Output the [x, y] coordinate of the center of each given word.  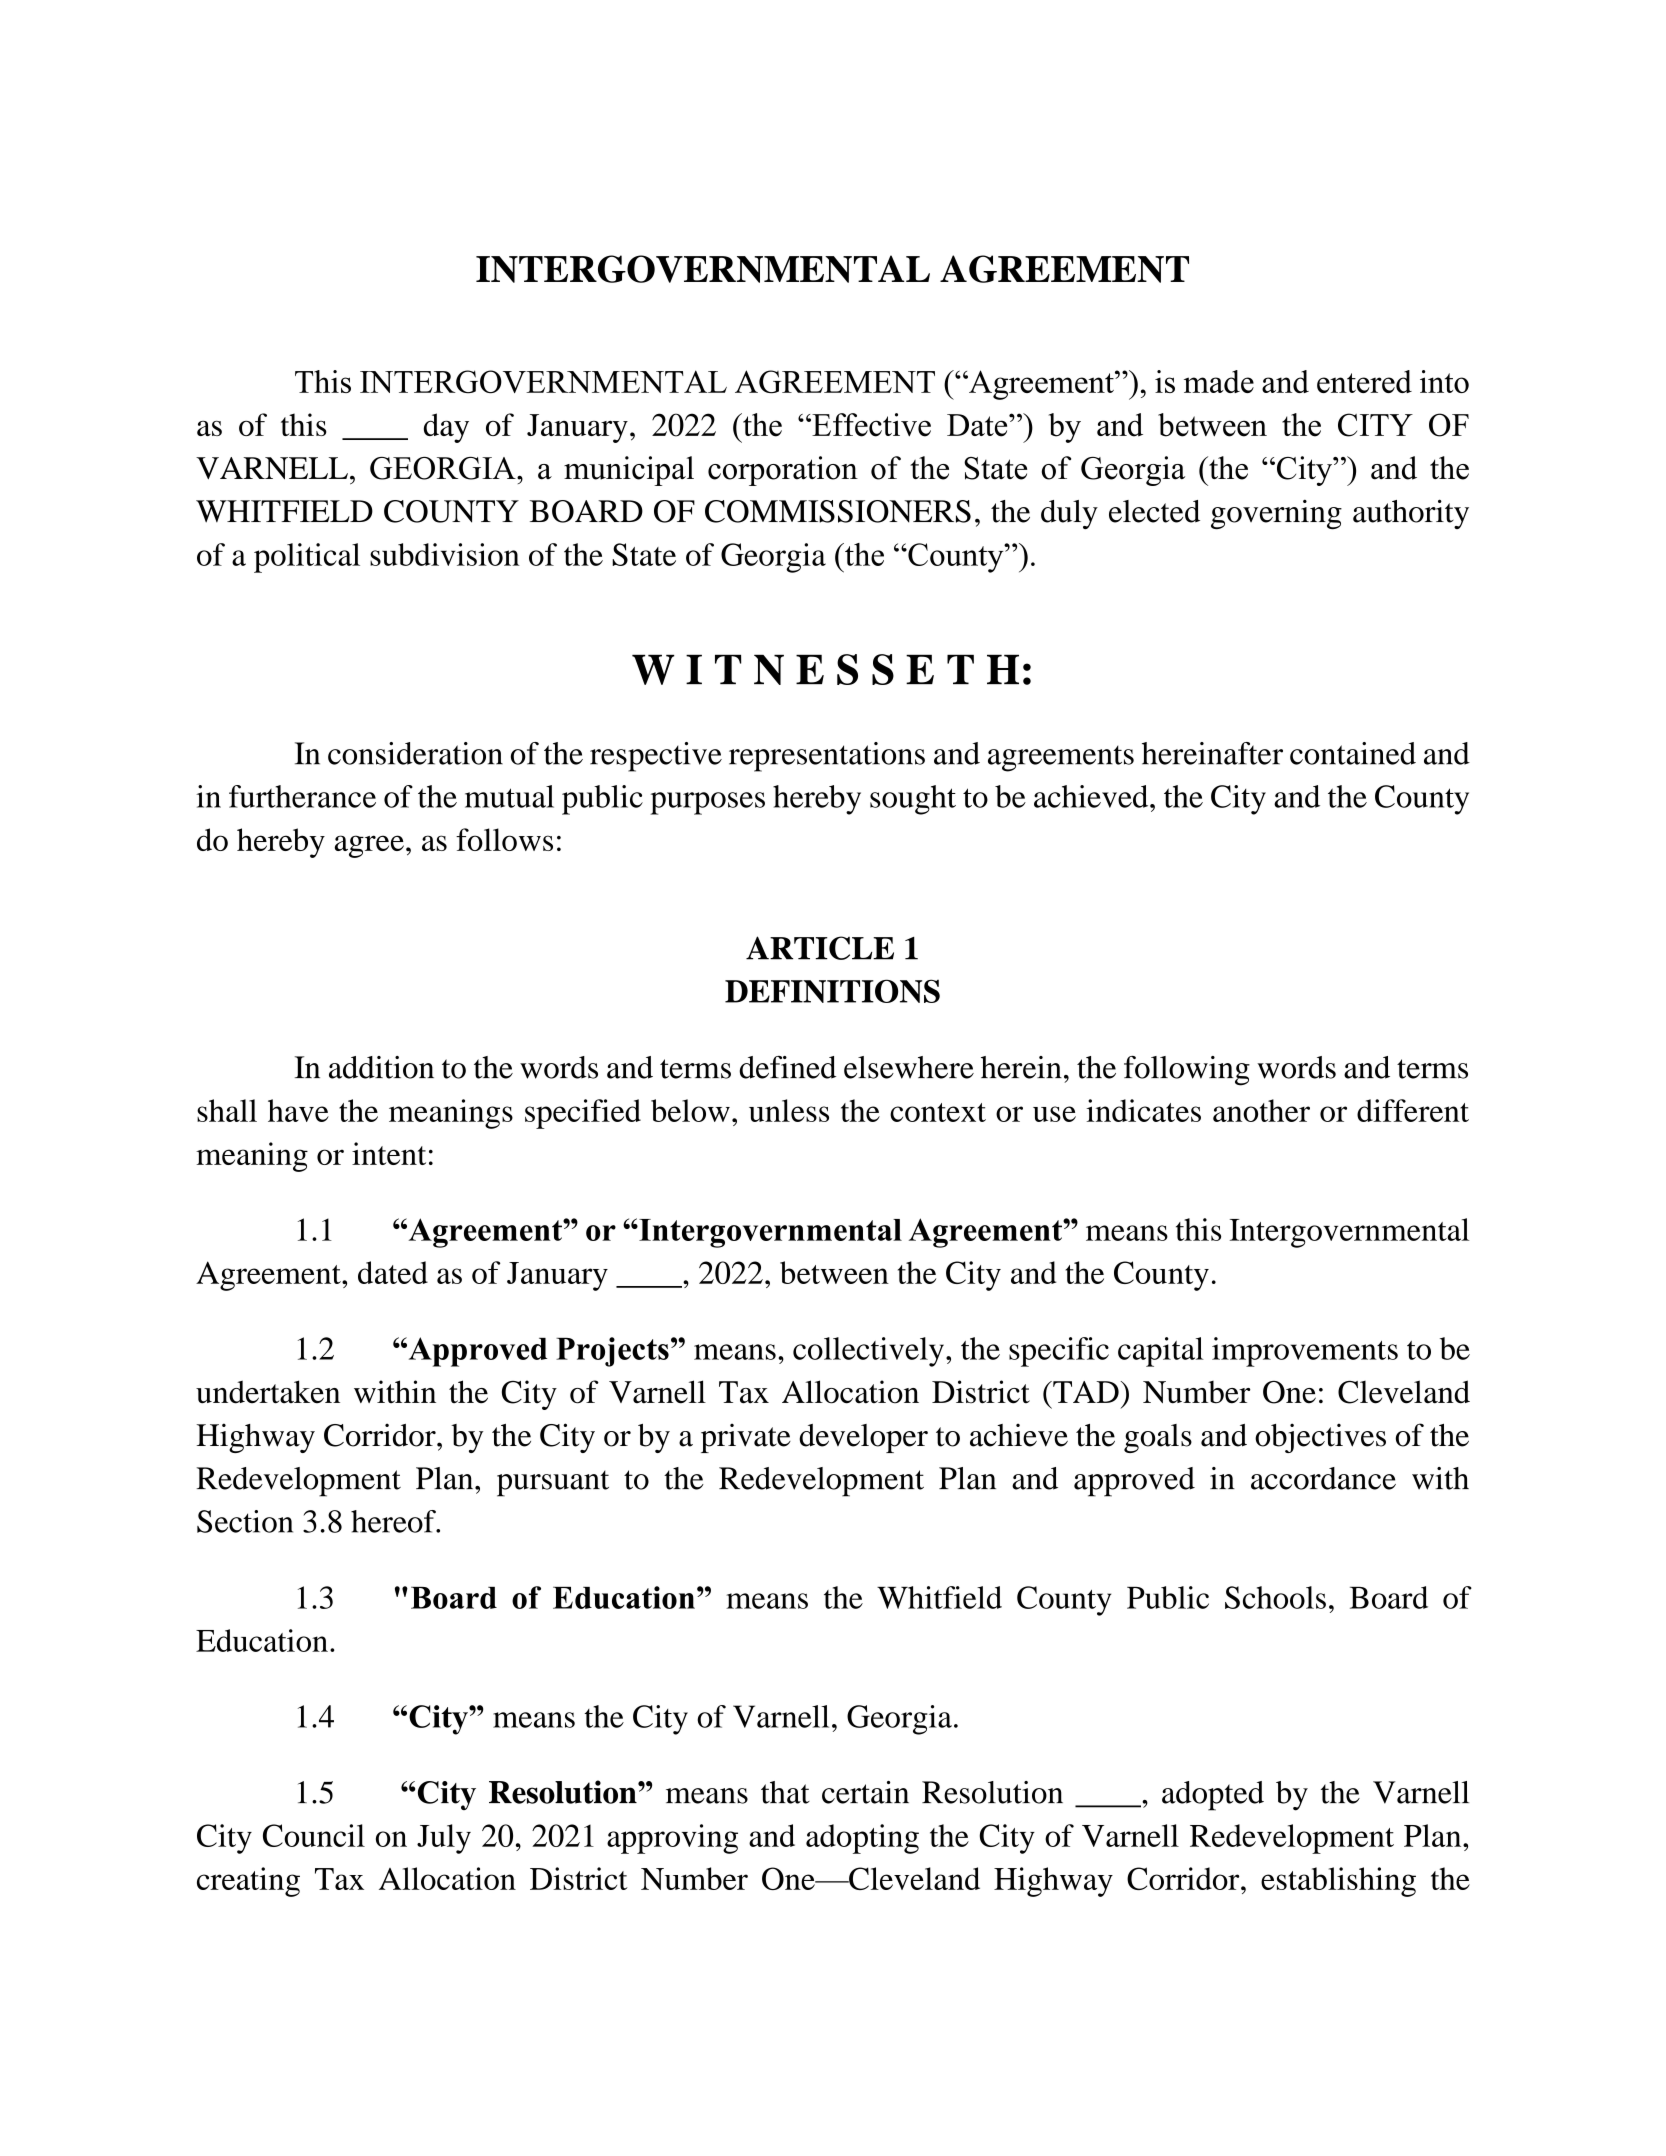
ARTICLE [820, 948]
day [446, 428]
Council [314, 1835]
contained [1353, 753]
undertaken [268, 1392]
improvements [1305, 1352]
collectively [868, 1352]
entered [1364, 381]
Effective [870, 425]
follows [504, 839]
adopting [862, 1839]
